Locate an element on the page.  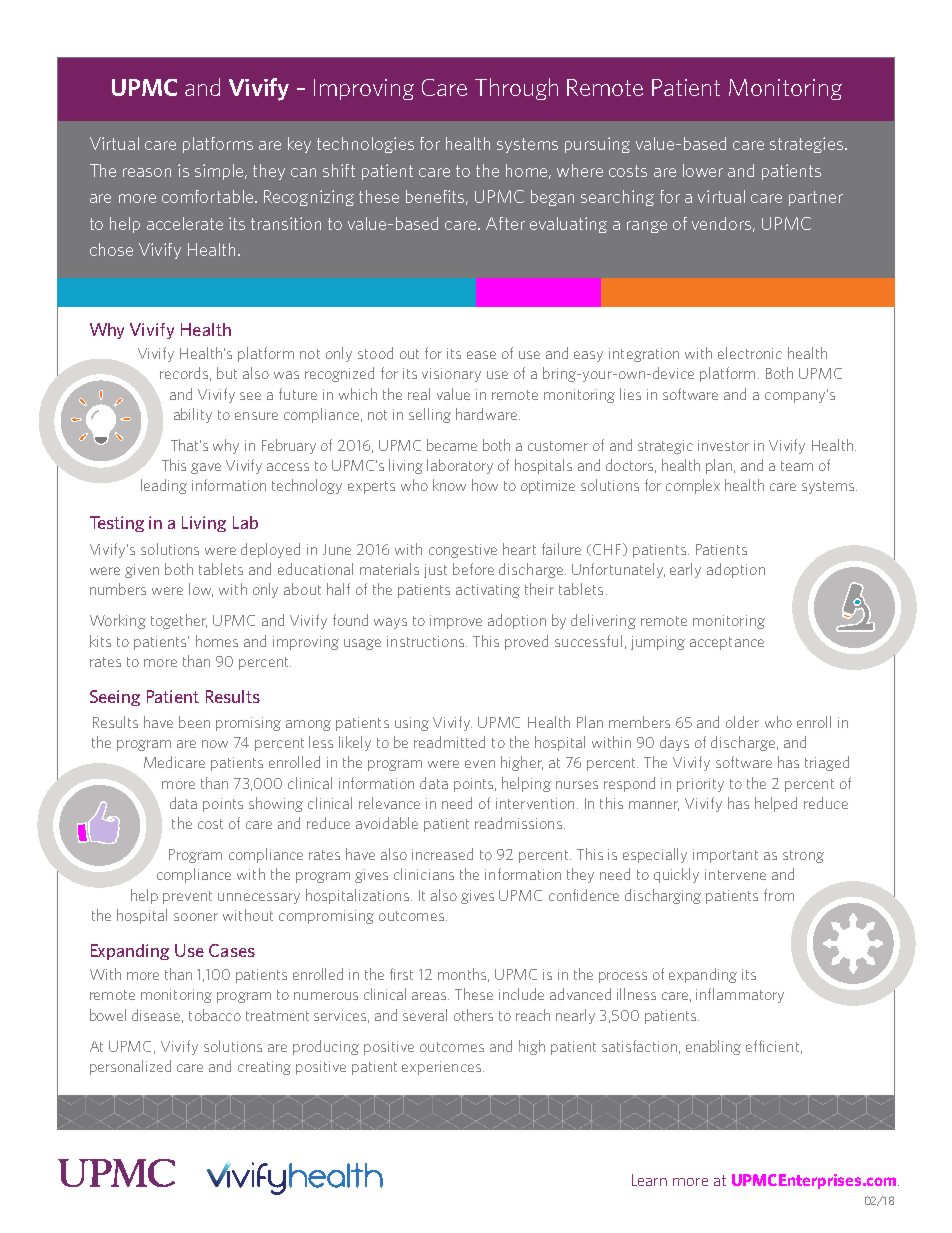
experiences is located at coordinates (443, 1068).
